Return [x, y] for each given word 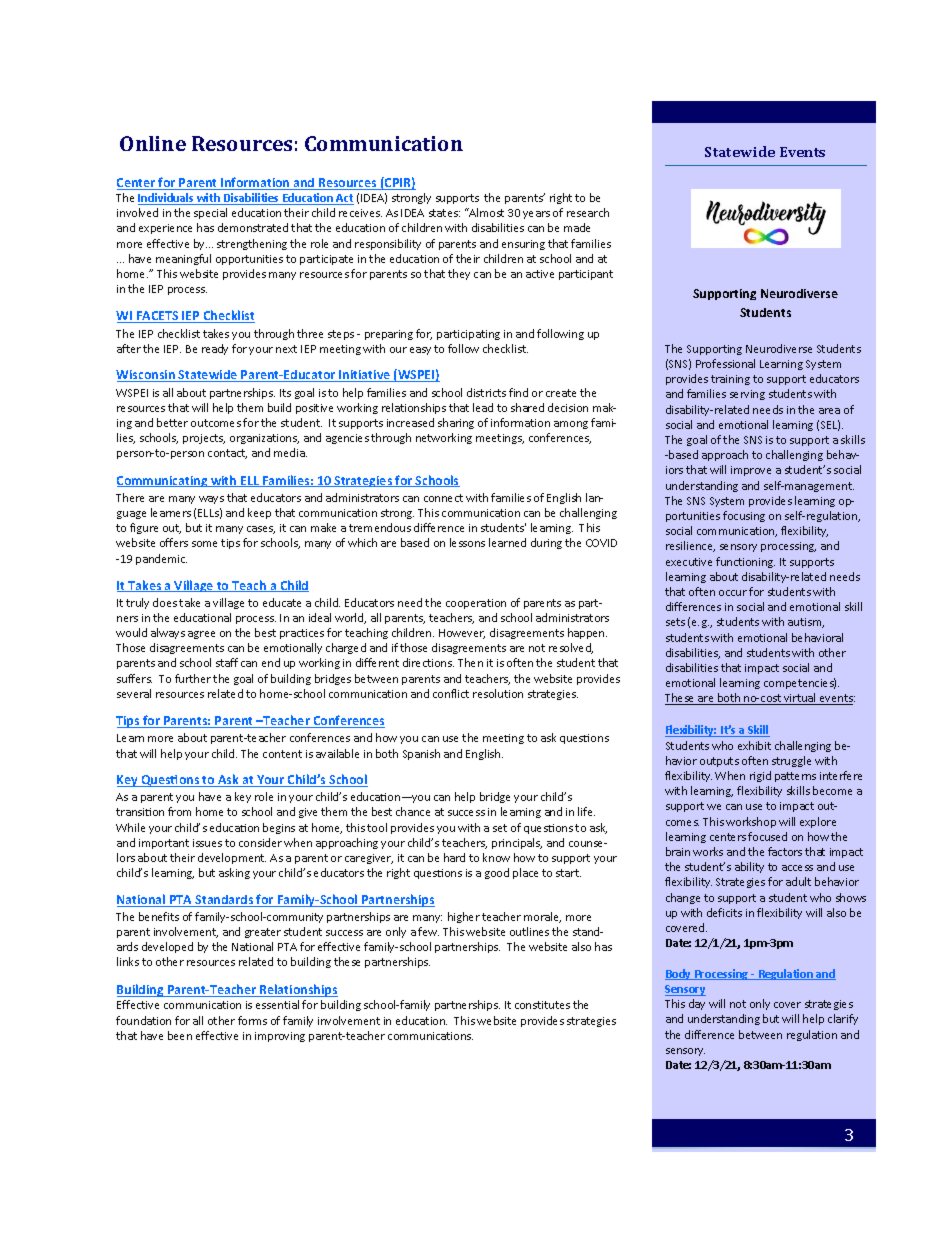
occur [733, 593]
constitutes [542, 1005]
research [588, 212]
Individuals [167, 199]
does [165, 602]
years [536, 215]
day [697, 1004]
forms [252, 1020]
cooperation [476, 604]
